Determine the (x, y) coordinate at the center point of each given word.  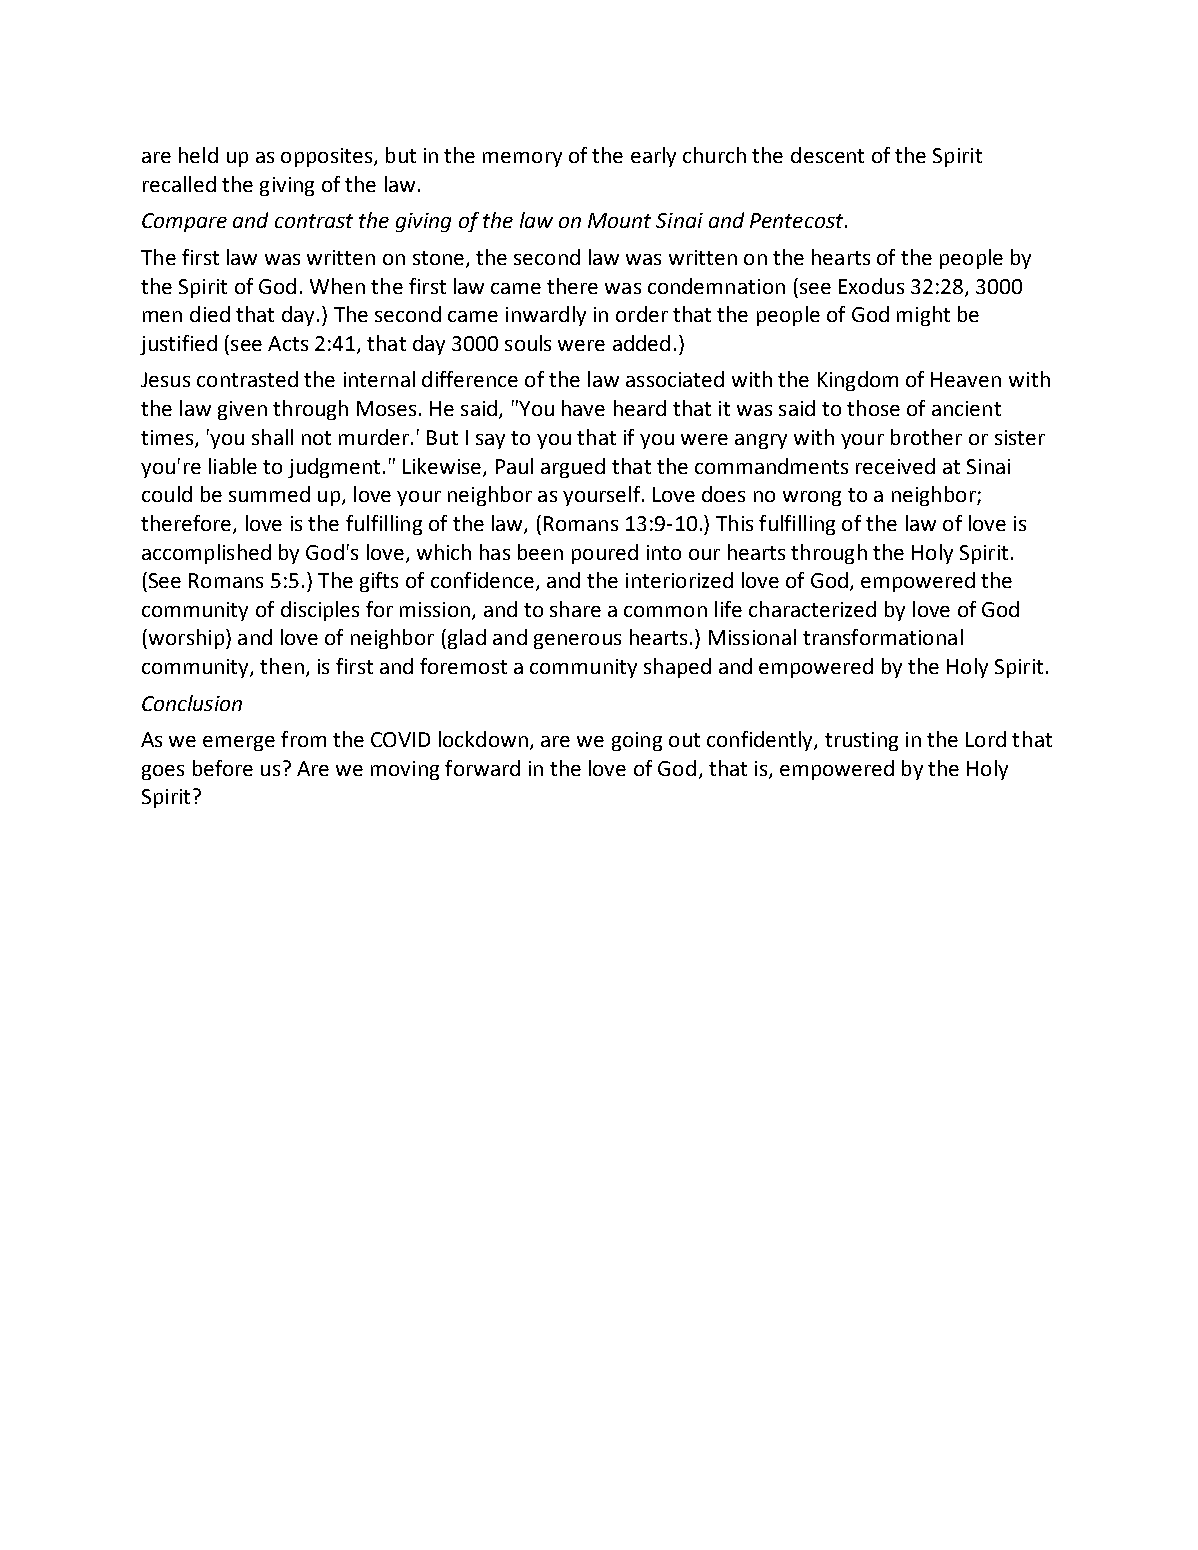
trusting (861, 741)
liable (233, 466)
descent (827, 155)
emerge (239, 743)
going (637, 741)
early (653, 157)
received (895, 466)
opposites (328, 157)
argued (573, 468)
